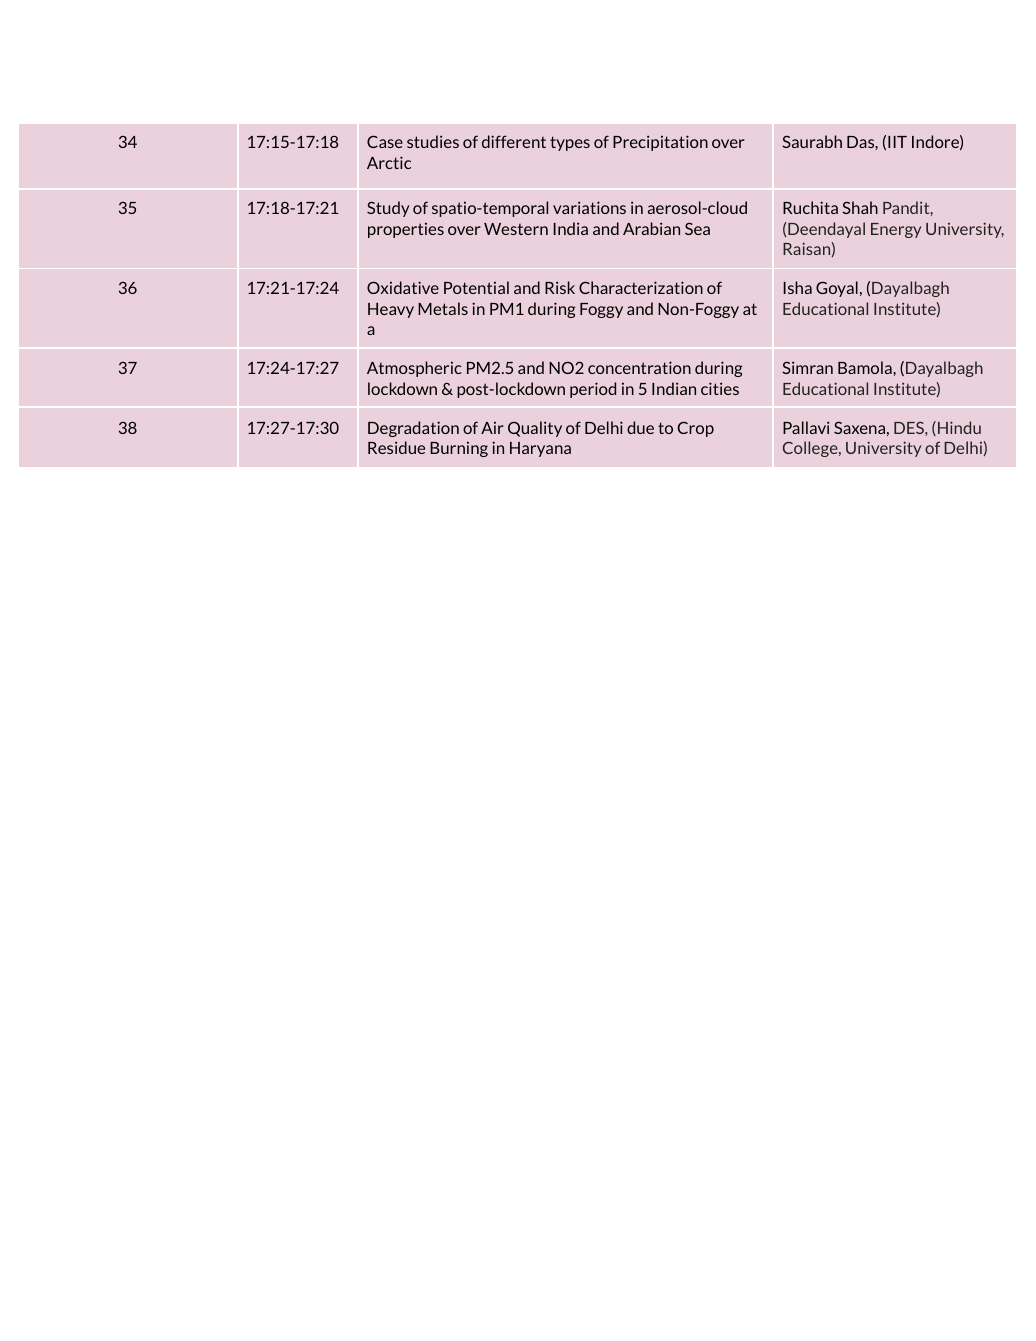  Describe the element at coordinates (414, 369) in the page. I see `Atmospheric` at that location.
